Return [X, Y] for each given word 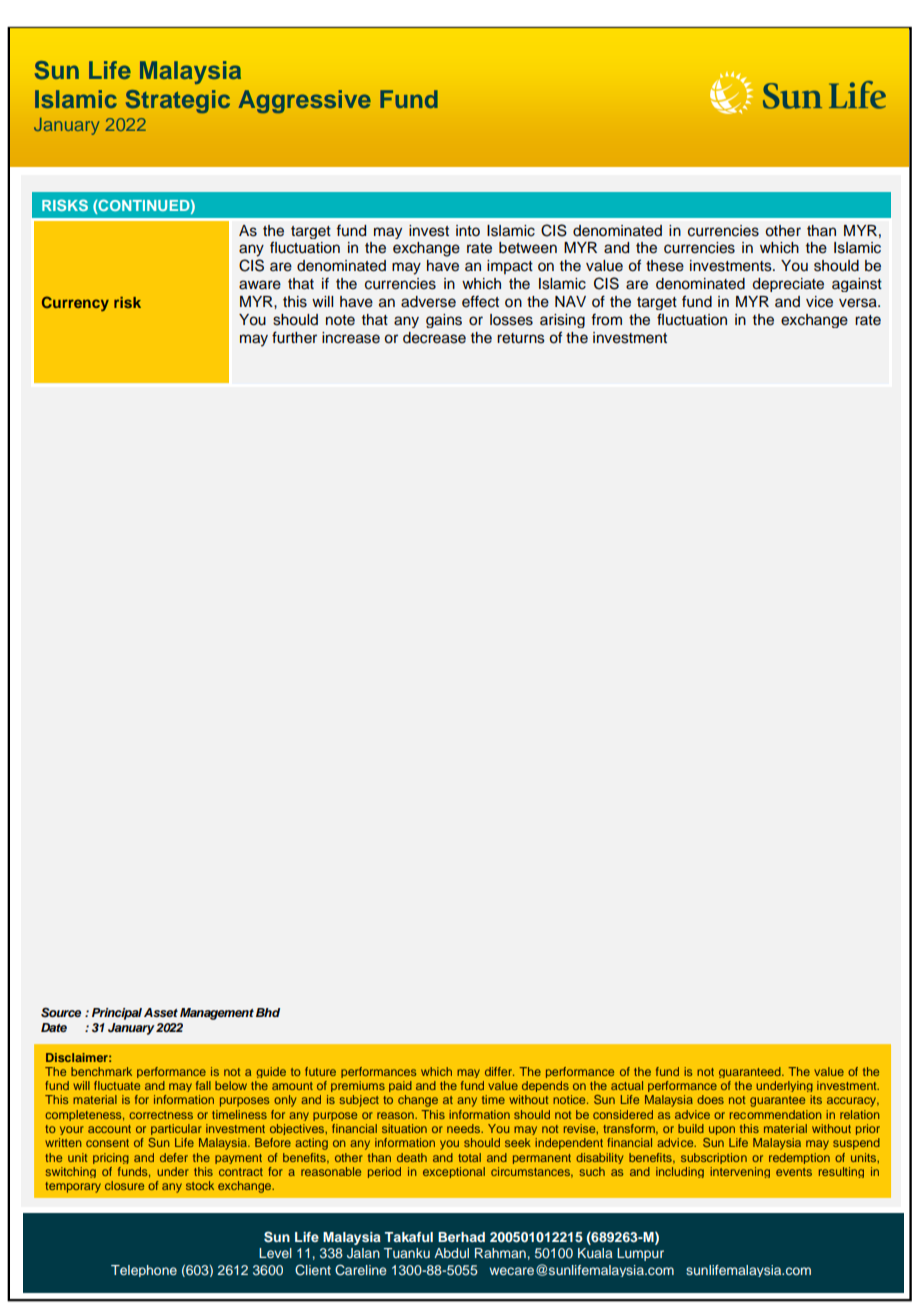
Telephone [144, 1271]
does [710, 1099]
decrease [434, 338]
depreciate [788, 285]
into [468, 230]
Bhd [268, 1012]
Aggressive [305, 101]
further [294, 337]
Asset [161, 1012]
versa [859, 303]
